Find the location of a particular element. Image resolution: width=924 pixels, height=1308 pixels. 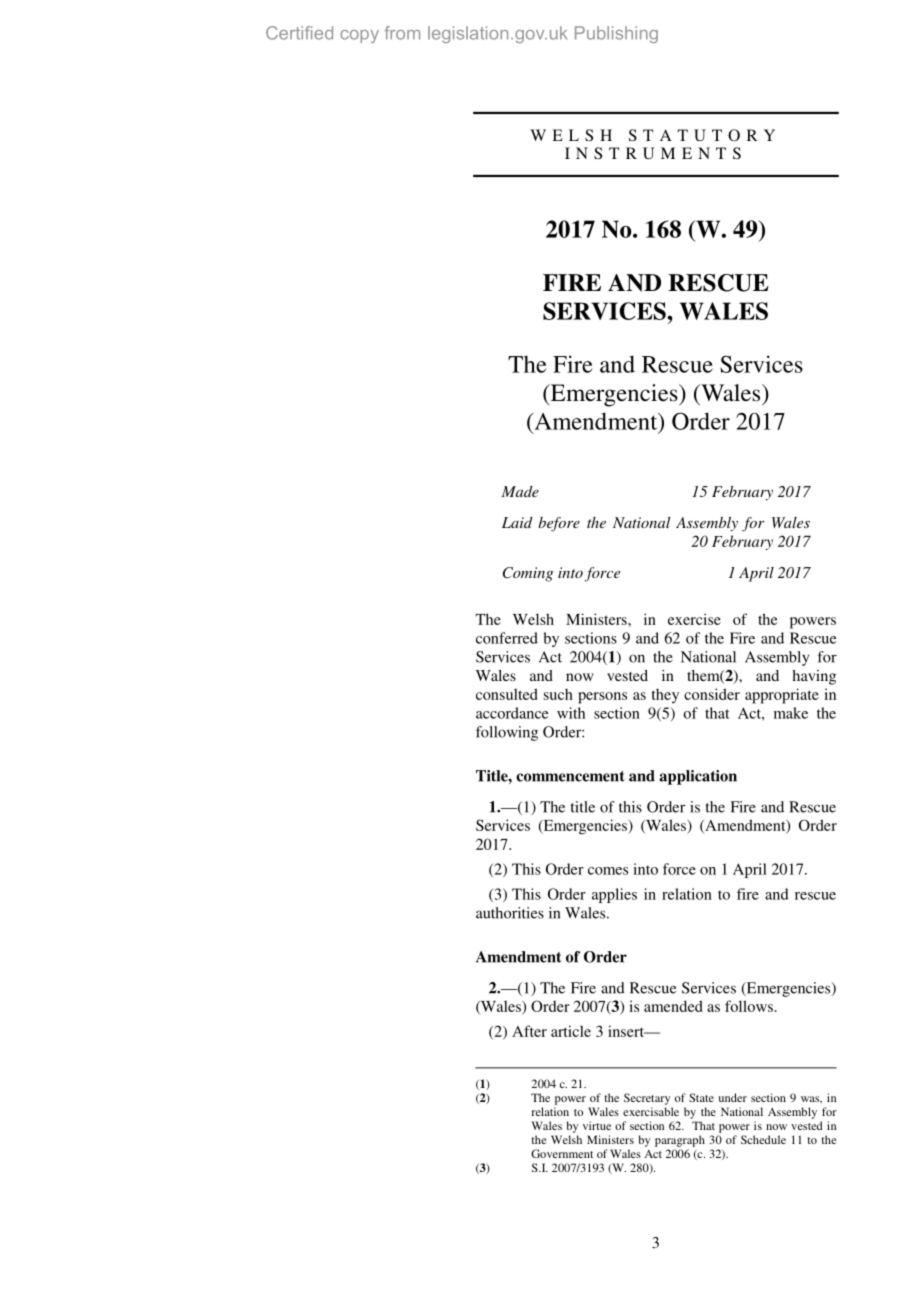

conferred is located at coordinates (507, 638).
